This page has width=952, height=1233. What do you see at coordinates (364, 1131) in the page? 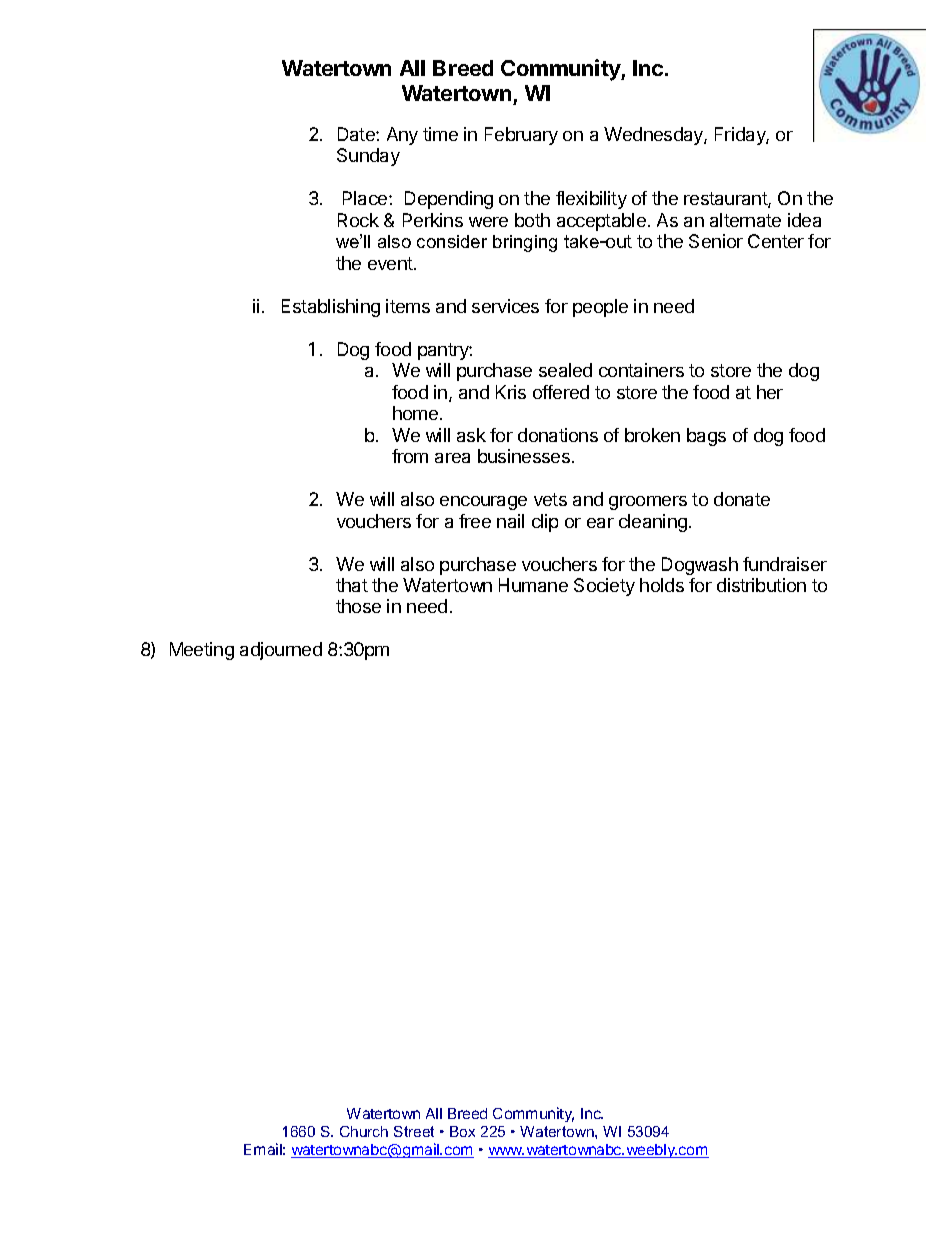
I see `Church` at bounding box center [364, 1131].
